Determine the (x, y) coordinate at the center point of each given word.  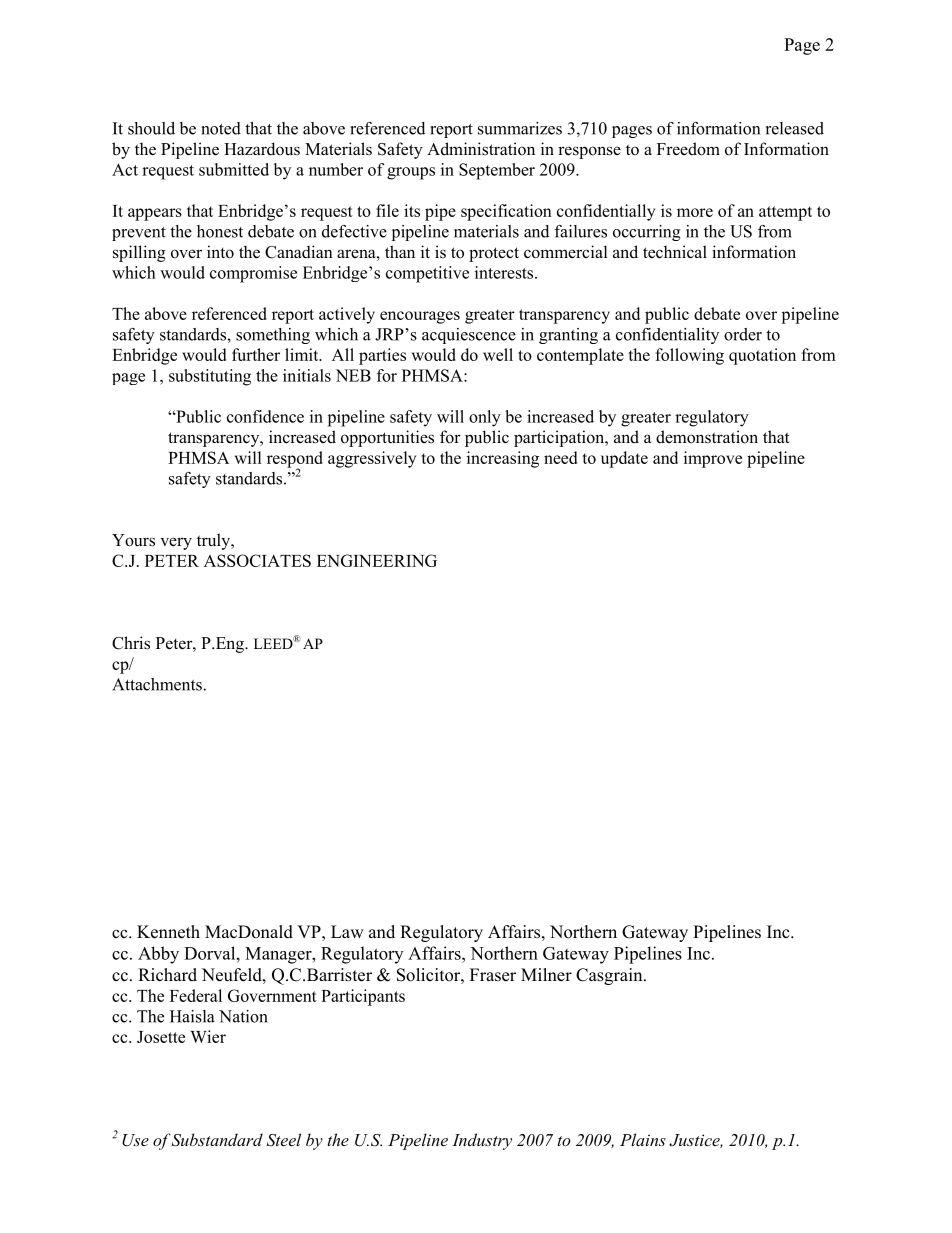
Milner (546, 975)
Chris (131, 643)
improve (713, 459)
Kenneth (168, 932)
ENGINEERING (377, 560)
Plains (643, 1139)
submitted (234, 169)
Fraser (493, 975)
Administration (481, 149)
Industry (482, 1141)
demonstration (707, 437)
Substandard (217, 1140)
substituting (210, 377)
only (485, 418)
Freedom (688, 149)
